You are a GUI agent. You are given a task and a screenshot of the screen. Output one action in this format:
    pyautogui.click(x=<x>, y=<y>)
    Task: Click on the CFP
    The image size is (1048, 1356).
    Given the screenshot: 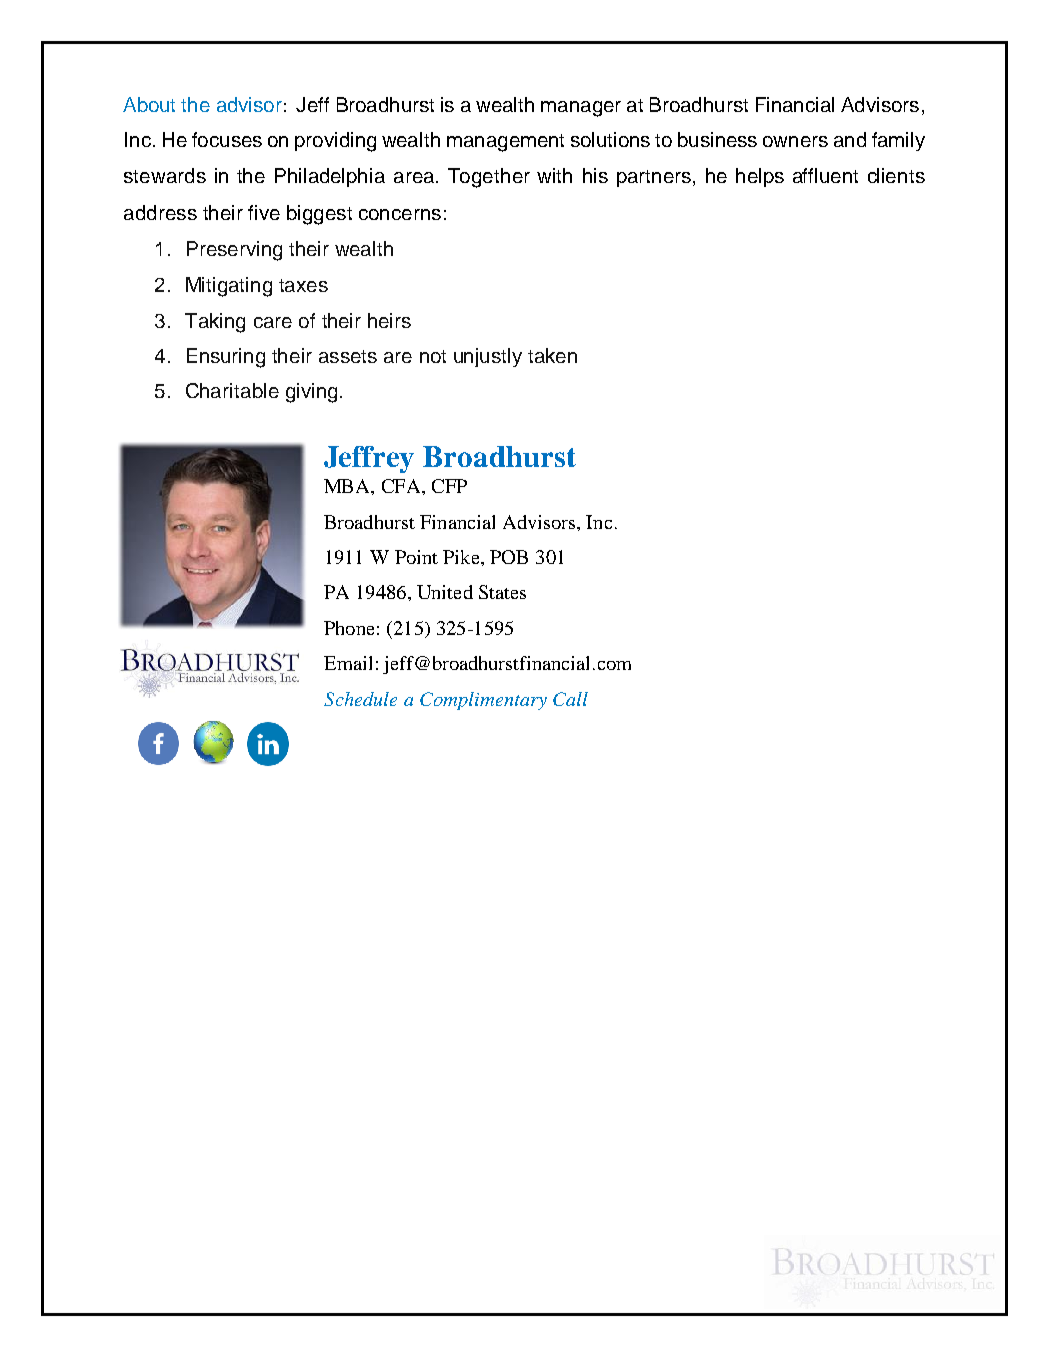 What is the action you would take?
    pyautogui.click(x=449, y=486)
